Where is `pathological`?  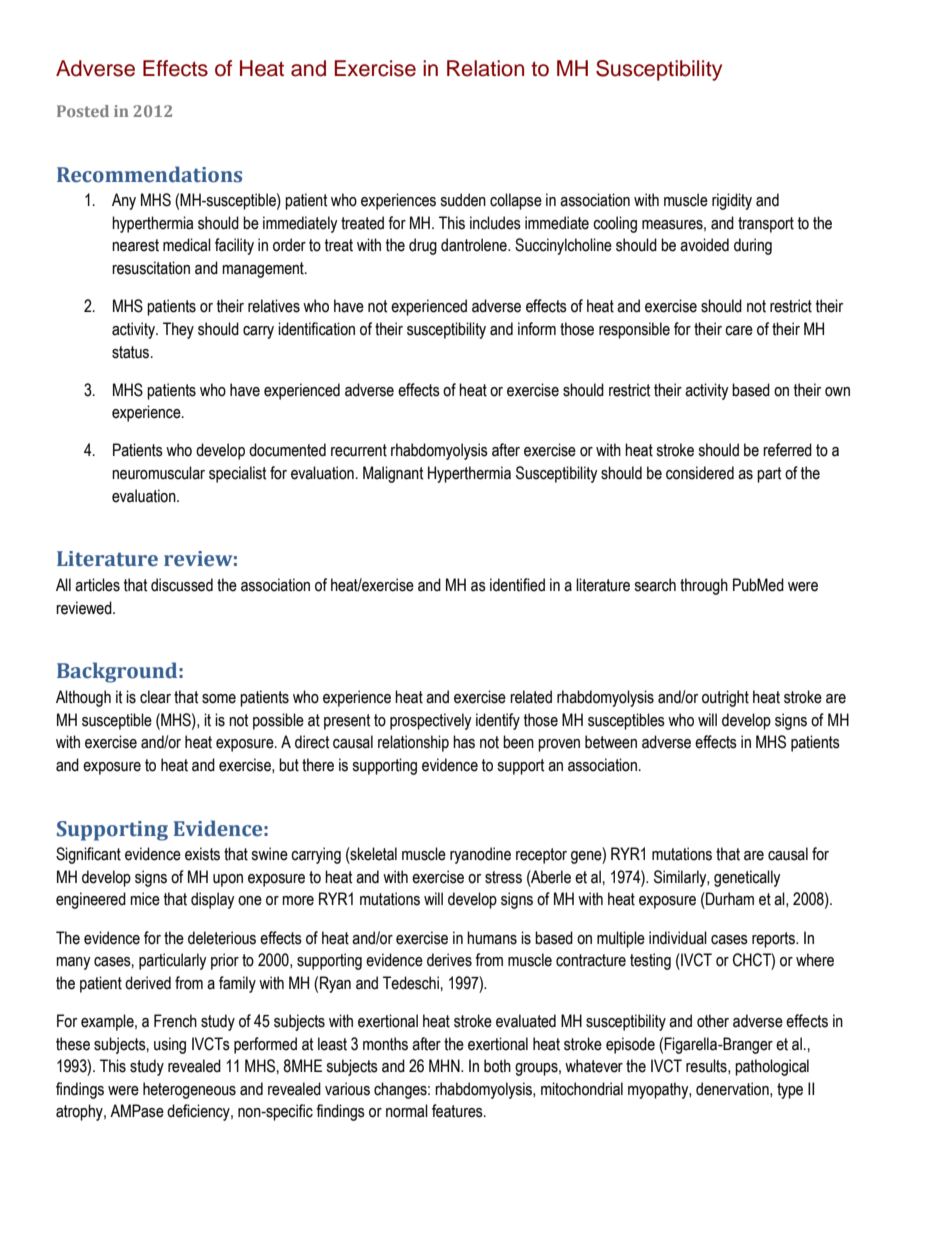
pathological is located at coordinates (772, 1067).
